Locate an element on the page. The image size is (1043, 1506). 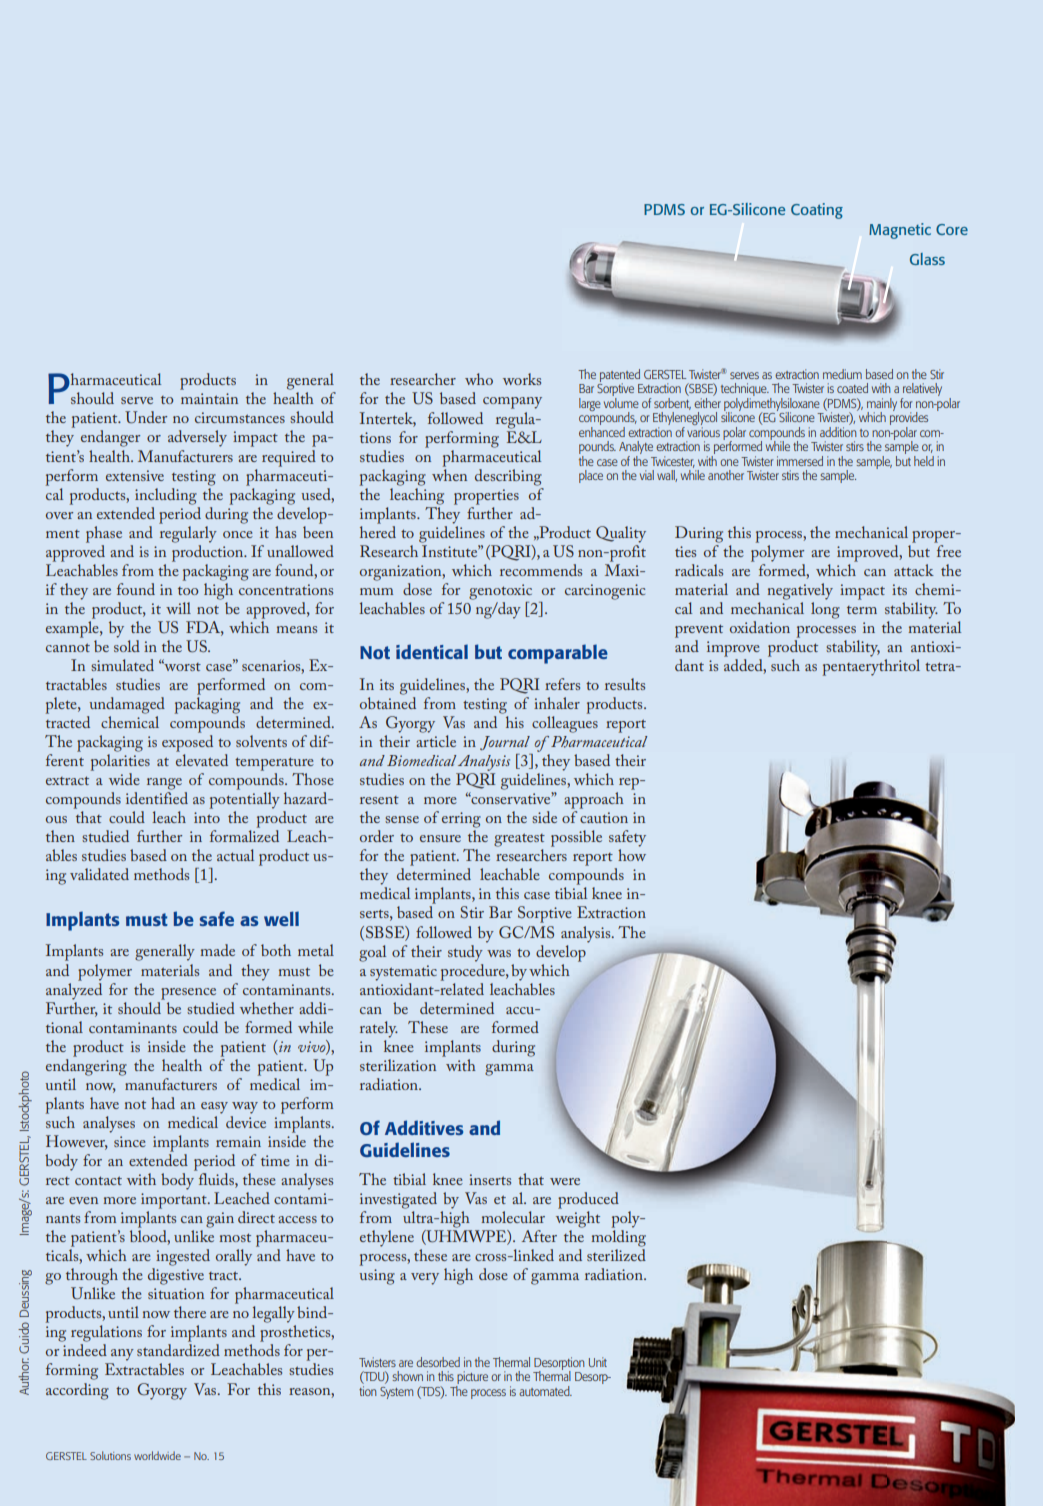
approach is located at coordinates (594, 800).
